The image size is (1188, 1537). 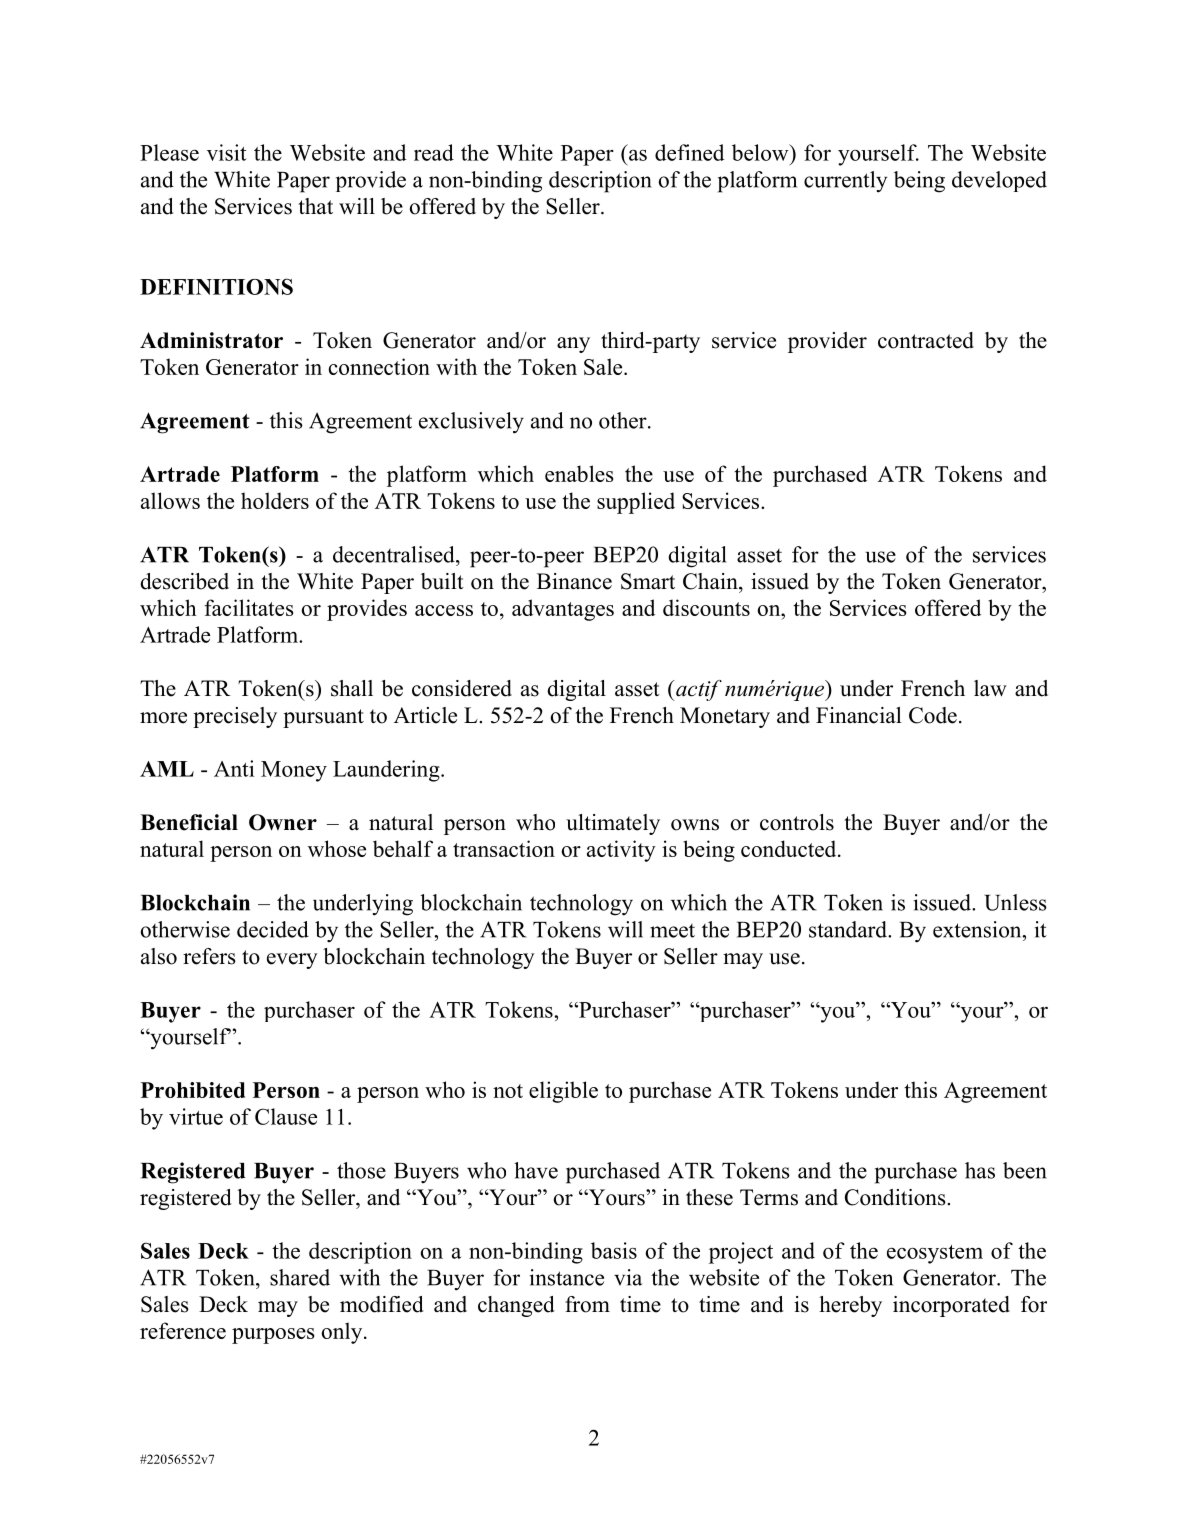 What do you see at coordinates (579, 473) in the page?
I see `enables` at bounding box center [579, 473].
